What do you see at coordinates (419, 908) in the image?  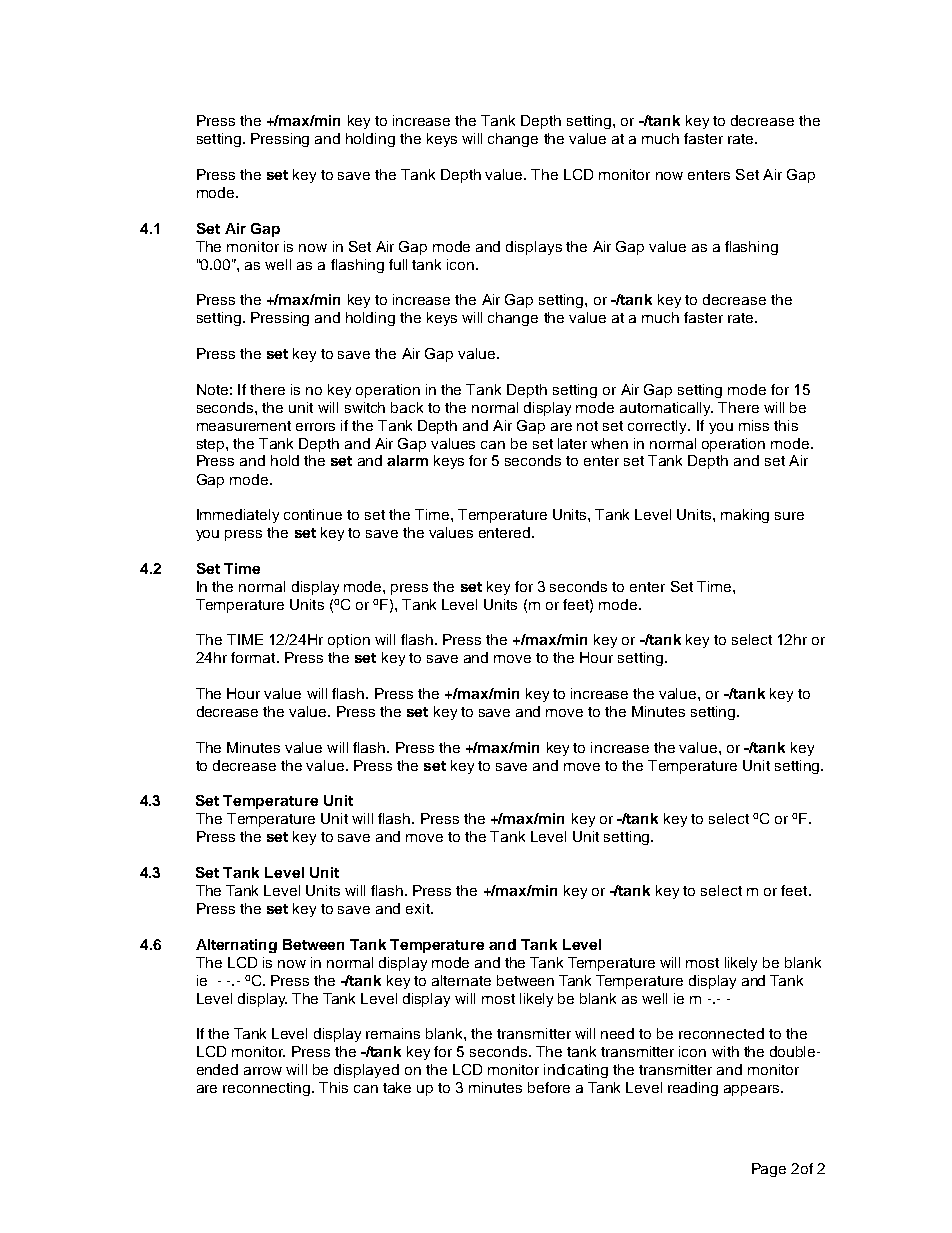 I see `exit` at bounding box center [419, 908].
